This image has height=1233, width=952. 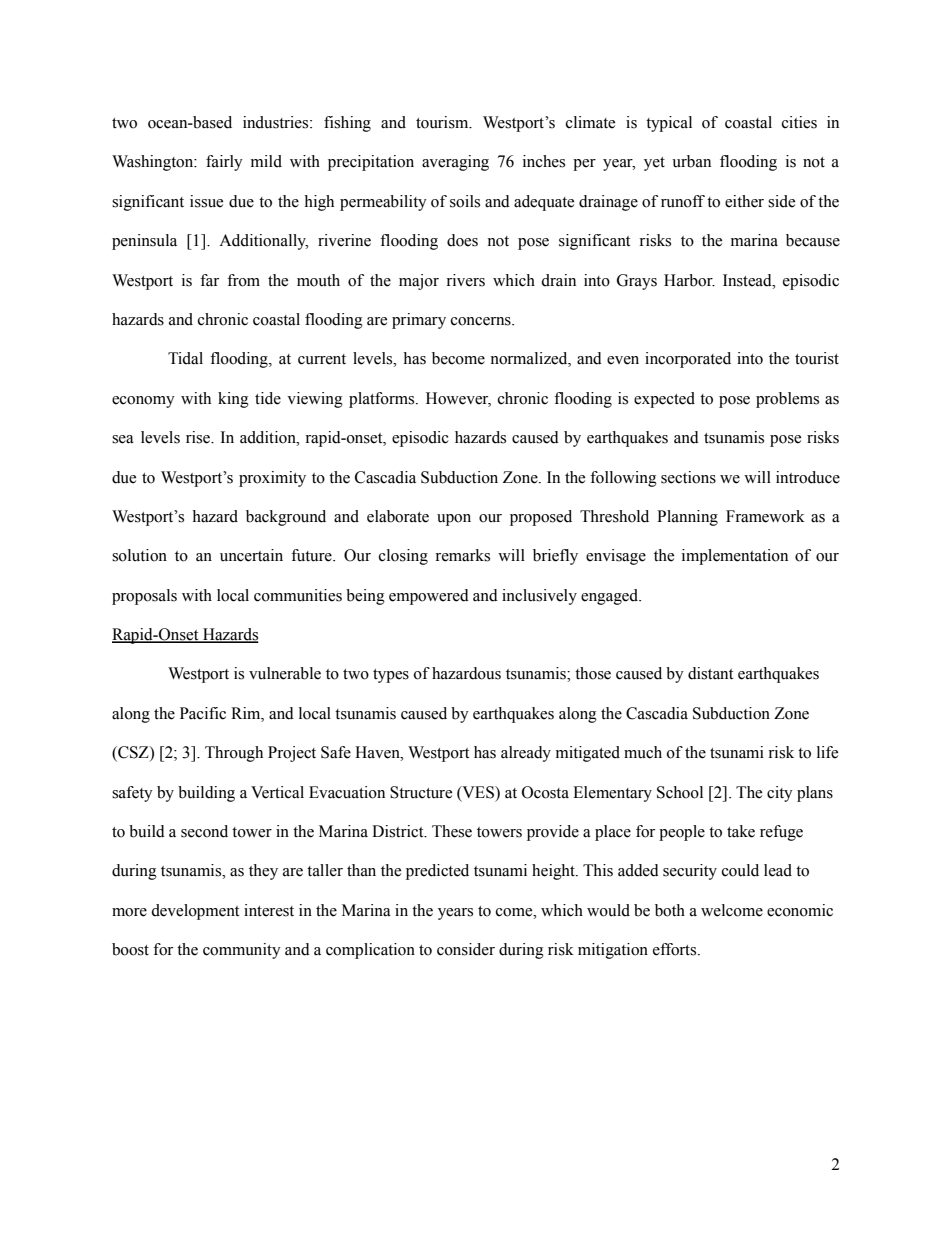 I want to click on averaging, so click(x=455, y=163).
